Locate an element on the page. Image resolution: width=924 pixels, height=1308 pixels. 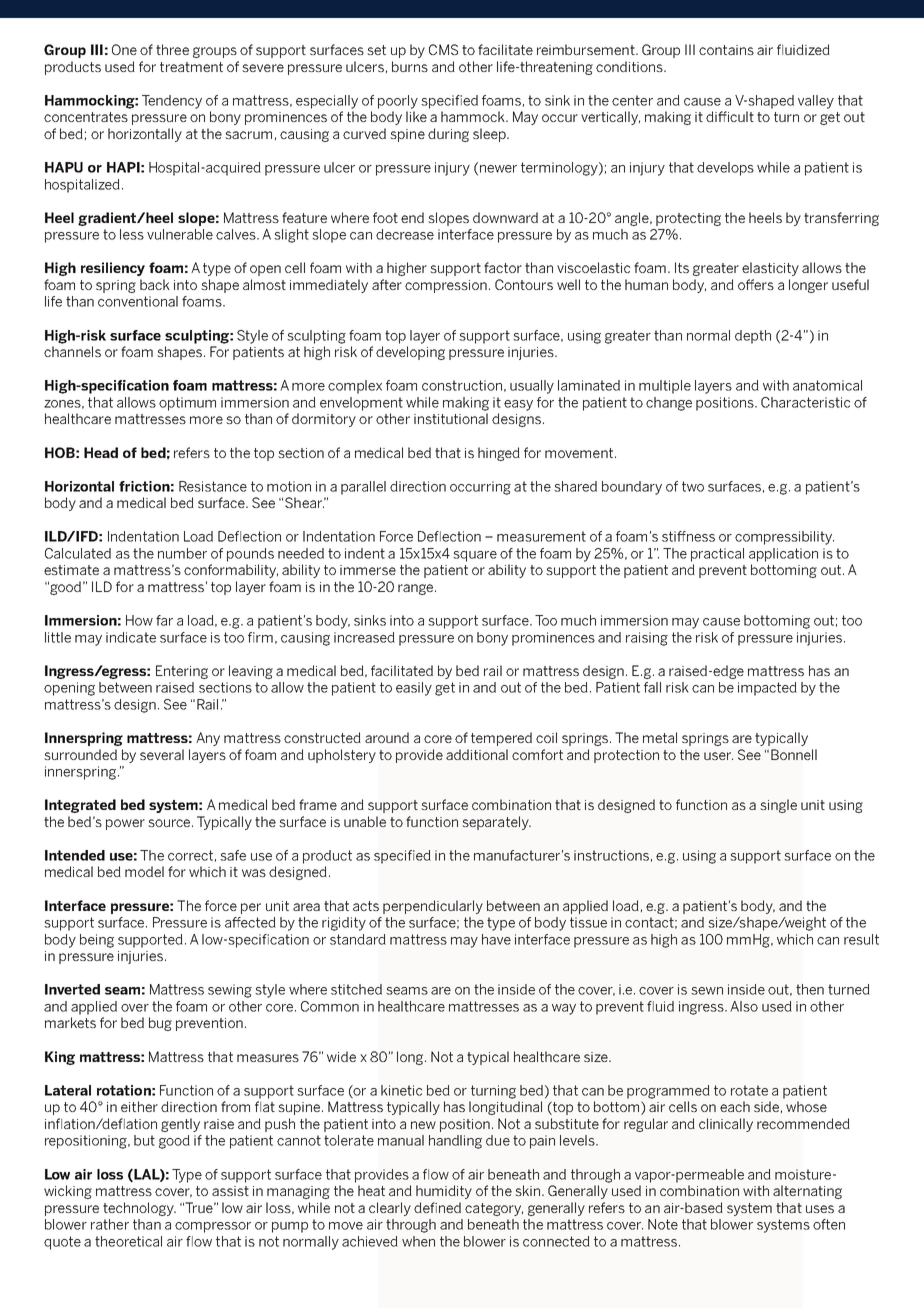
power is located at coordinates (125, 824).
